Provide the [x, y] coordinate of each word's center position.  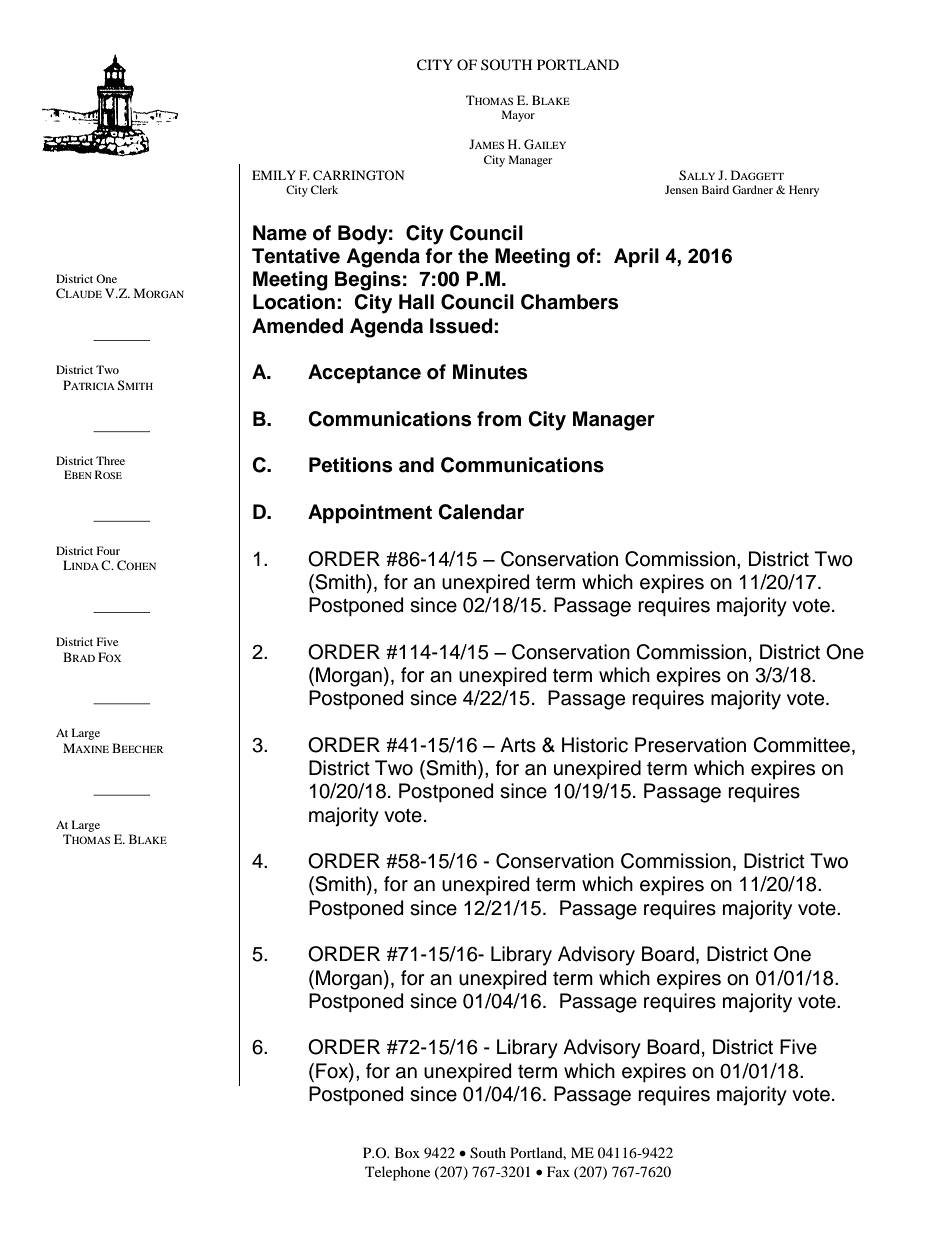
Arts [518, 745]
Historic [595, 745]
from [499, 419]
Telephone [397, 1173]
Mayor [518, 116]
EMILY [274, 175]
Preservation [690, 745]
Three [110, 460]
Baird [715, 189]
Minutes [490, 372]
